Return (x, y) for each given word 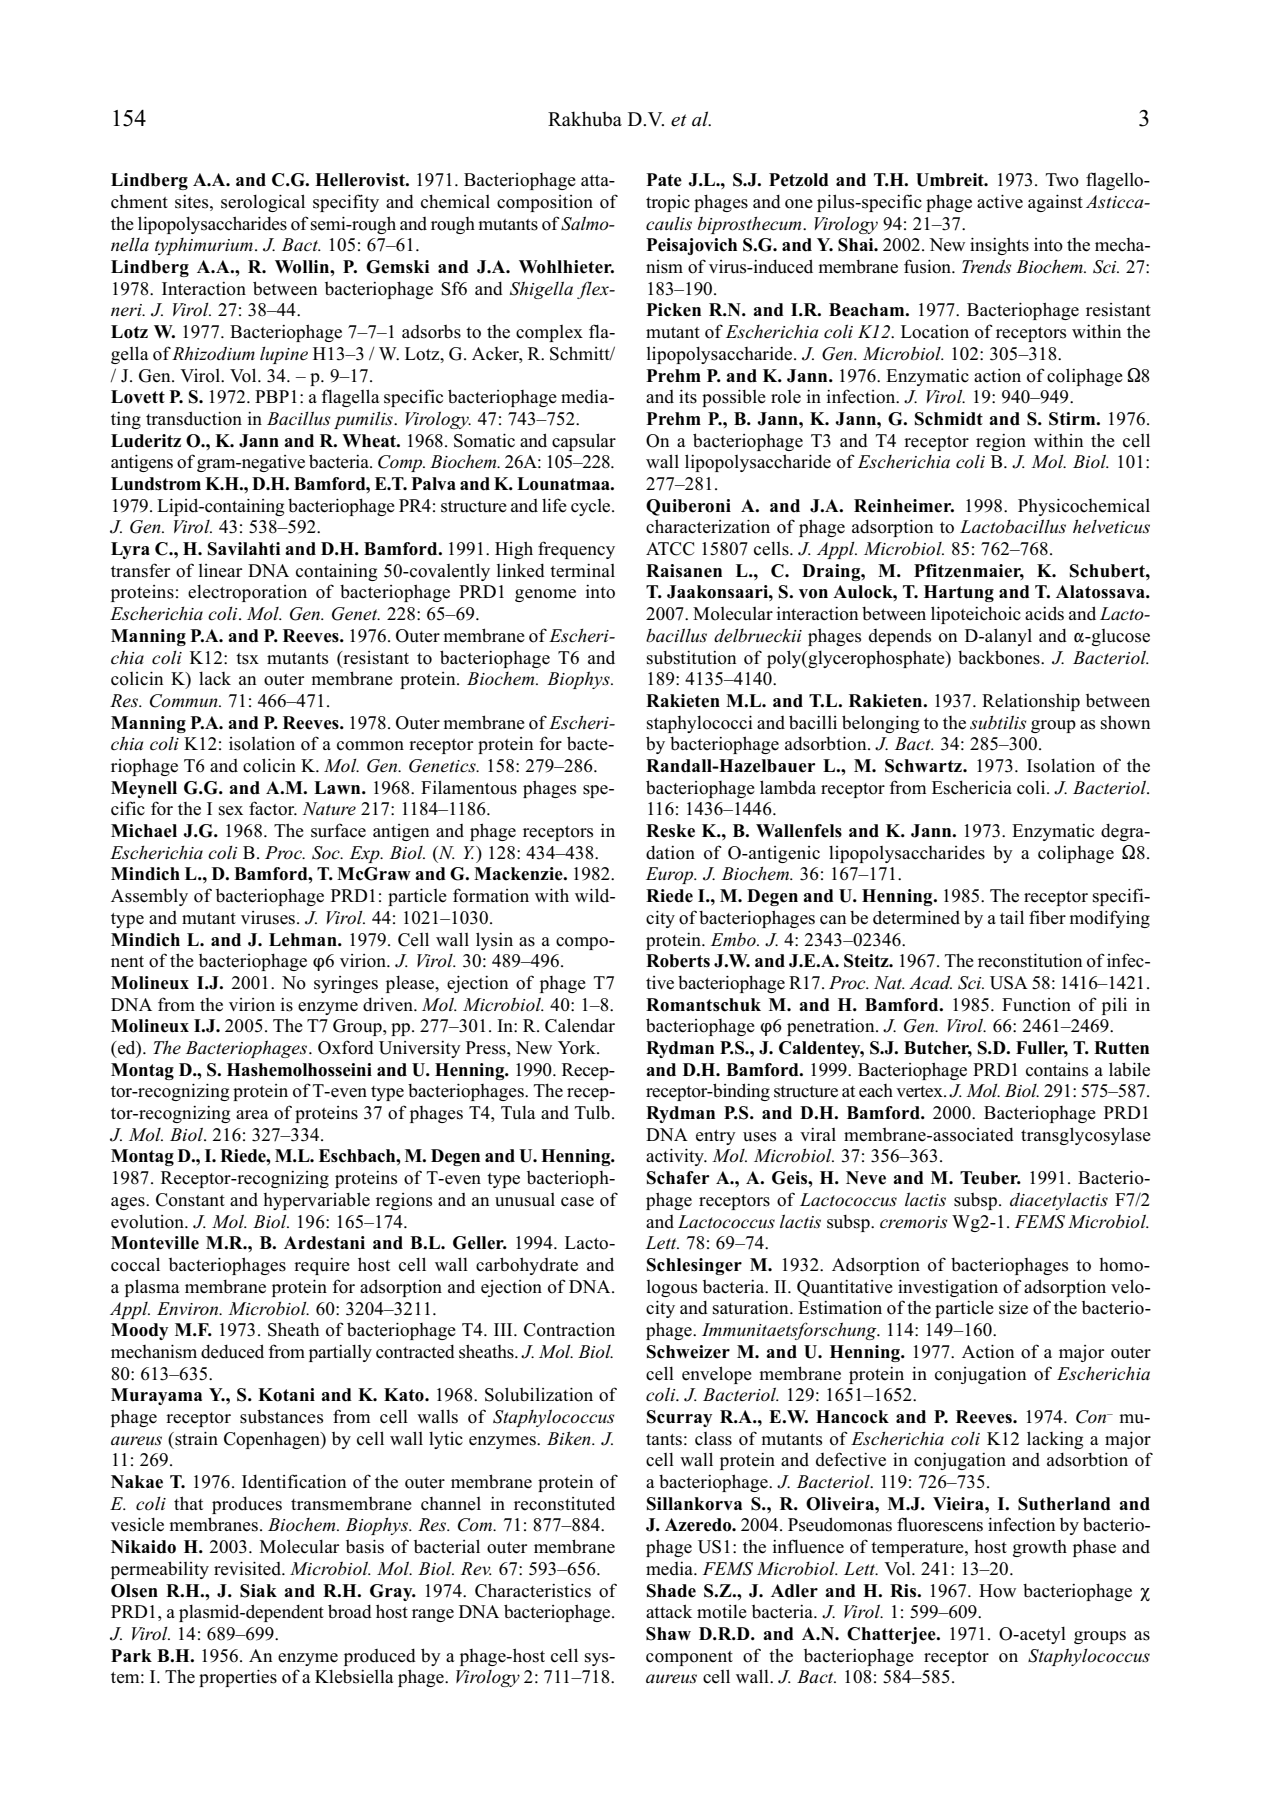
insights (999, 246)
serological (263, 203)
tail (1012, 917)
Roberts (678, 961)
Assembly (149, 897)
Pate (664, 180)
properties (238, 1678)
